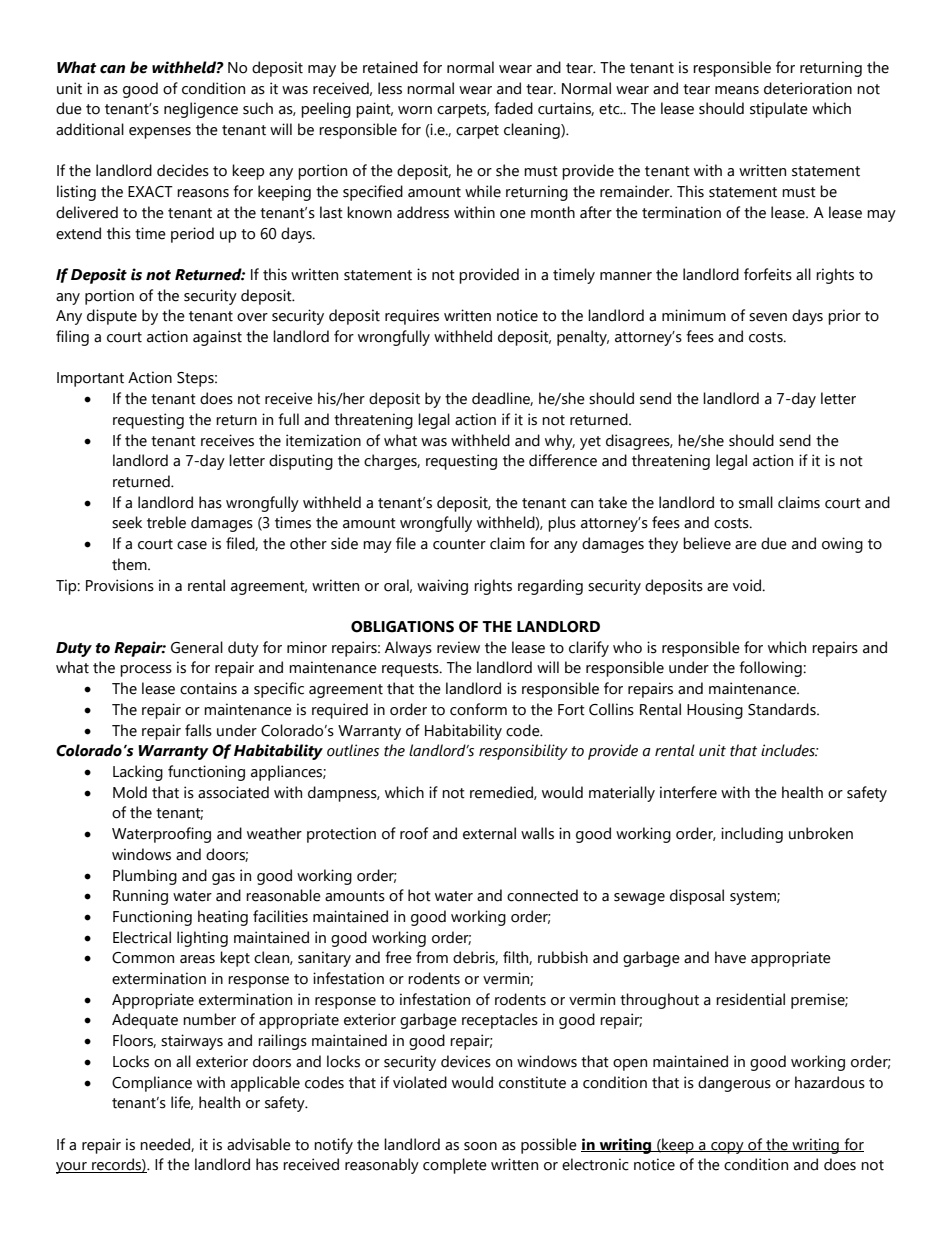 The height and width of the document is (1233, 952). I want to click on Compliance, so click(152, 1084).
